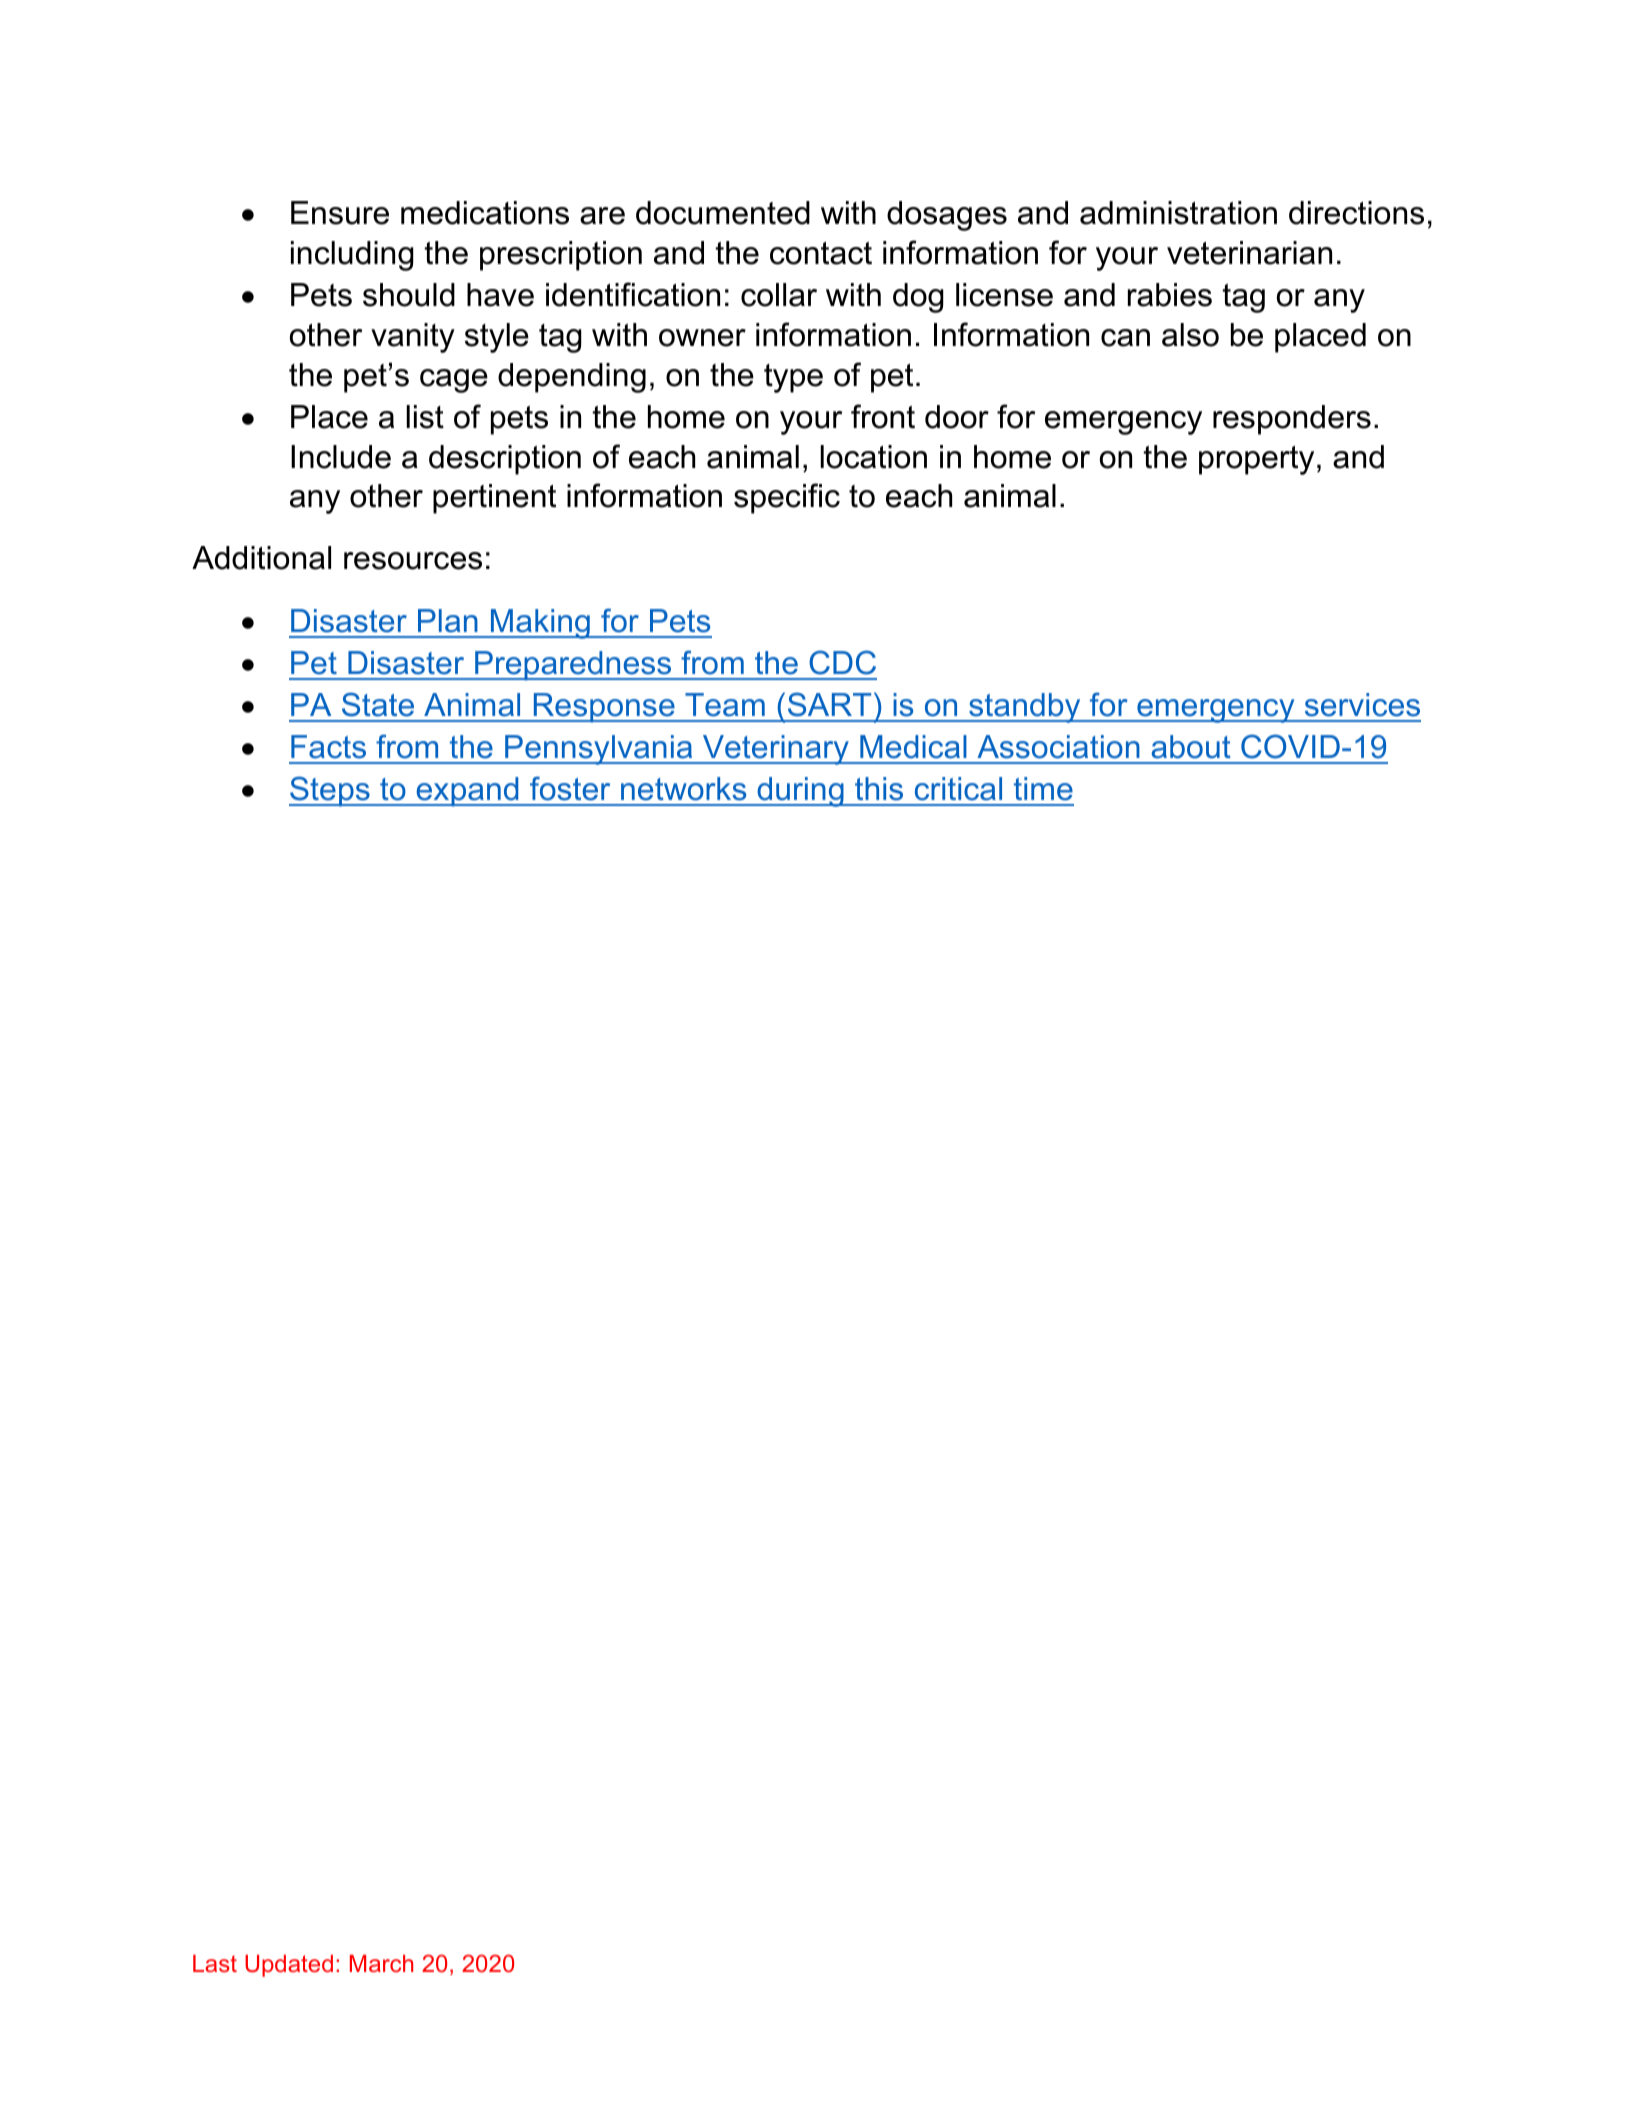  Describe the element at coordinates (215, 1963) in the page. I see `Last` at that location.
